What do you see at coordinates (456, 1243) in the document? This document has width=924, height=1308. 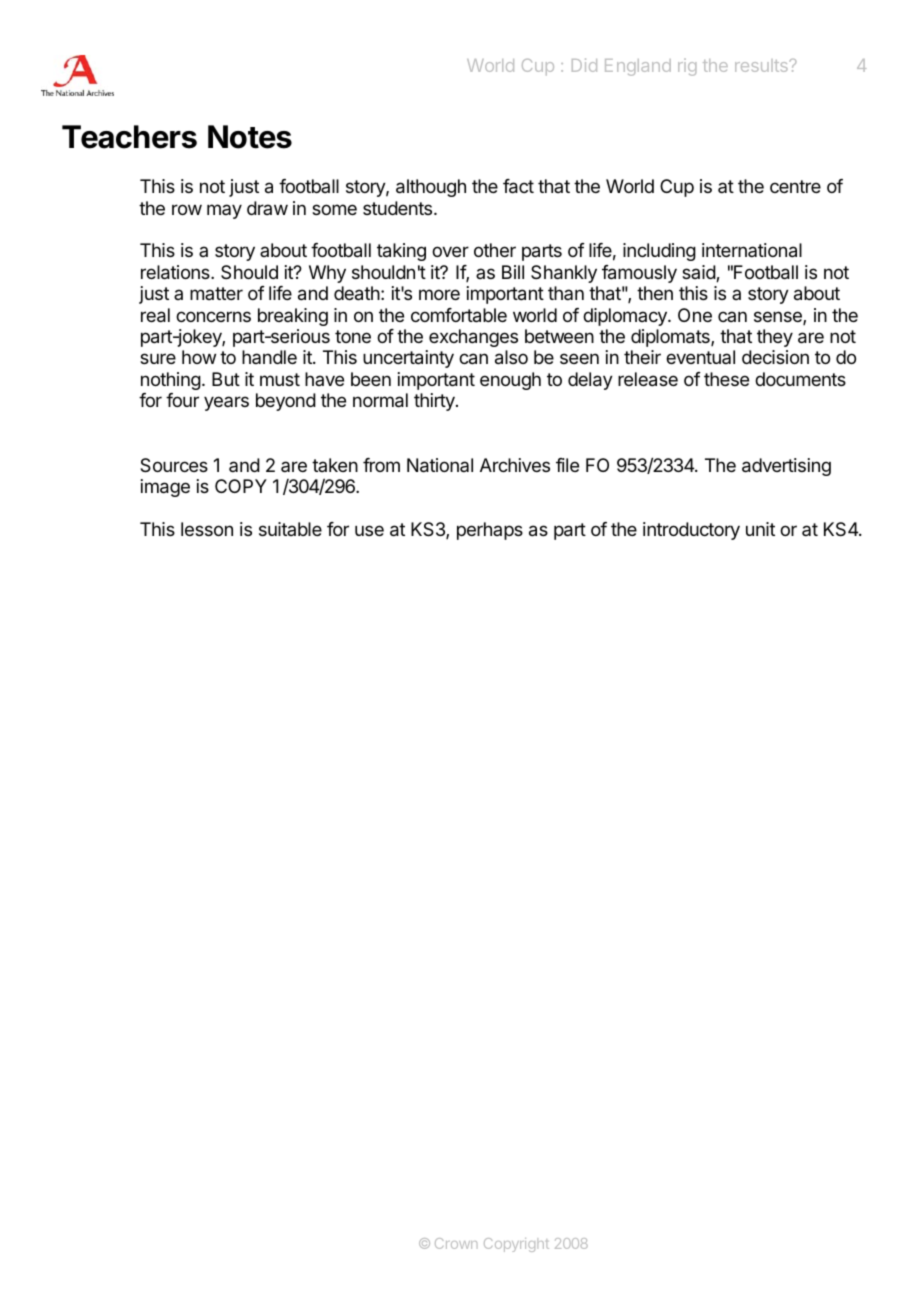 I see `Crown` at bounding box center [456, 1243].
